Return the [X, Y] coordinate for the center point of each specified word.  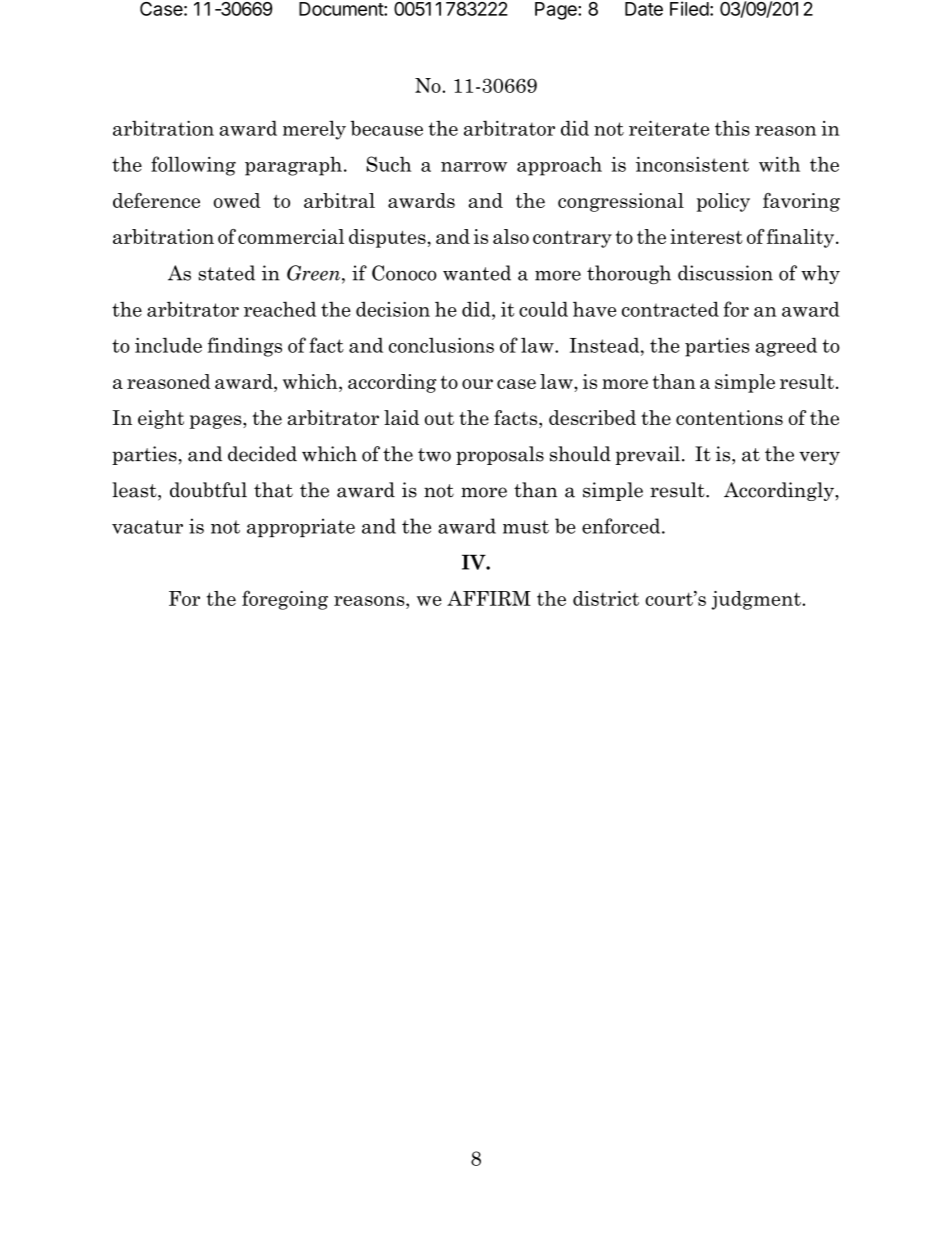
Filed [689, 8]
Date [644, 9]
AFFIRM [489, 598]
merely [314, 130]
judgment [757, 600]
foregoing [285, 600]
